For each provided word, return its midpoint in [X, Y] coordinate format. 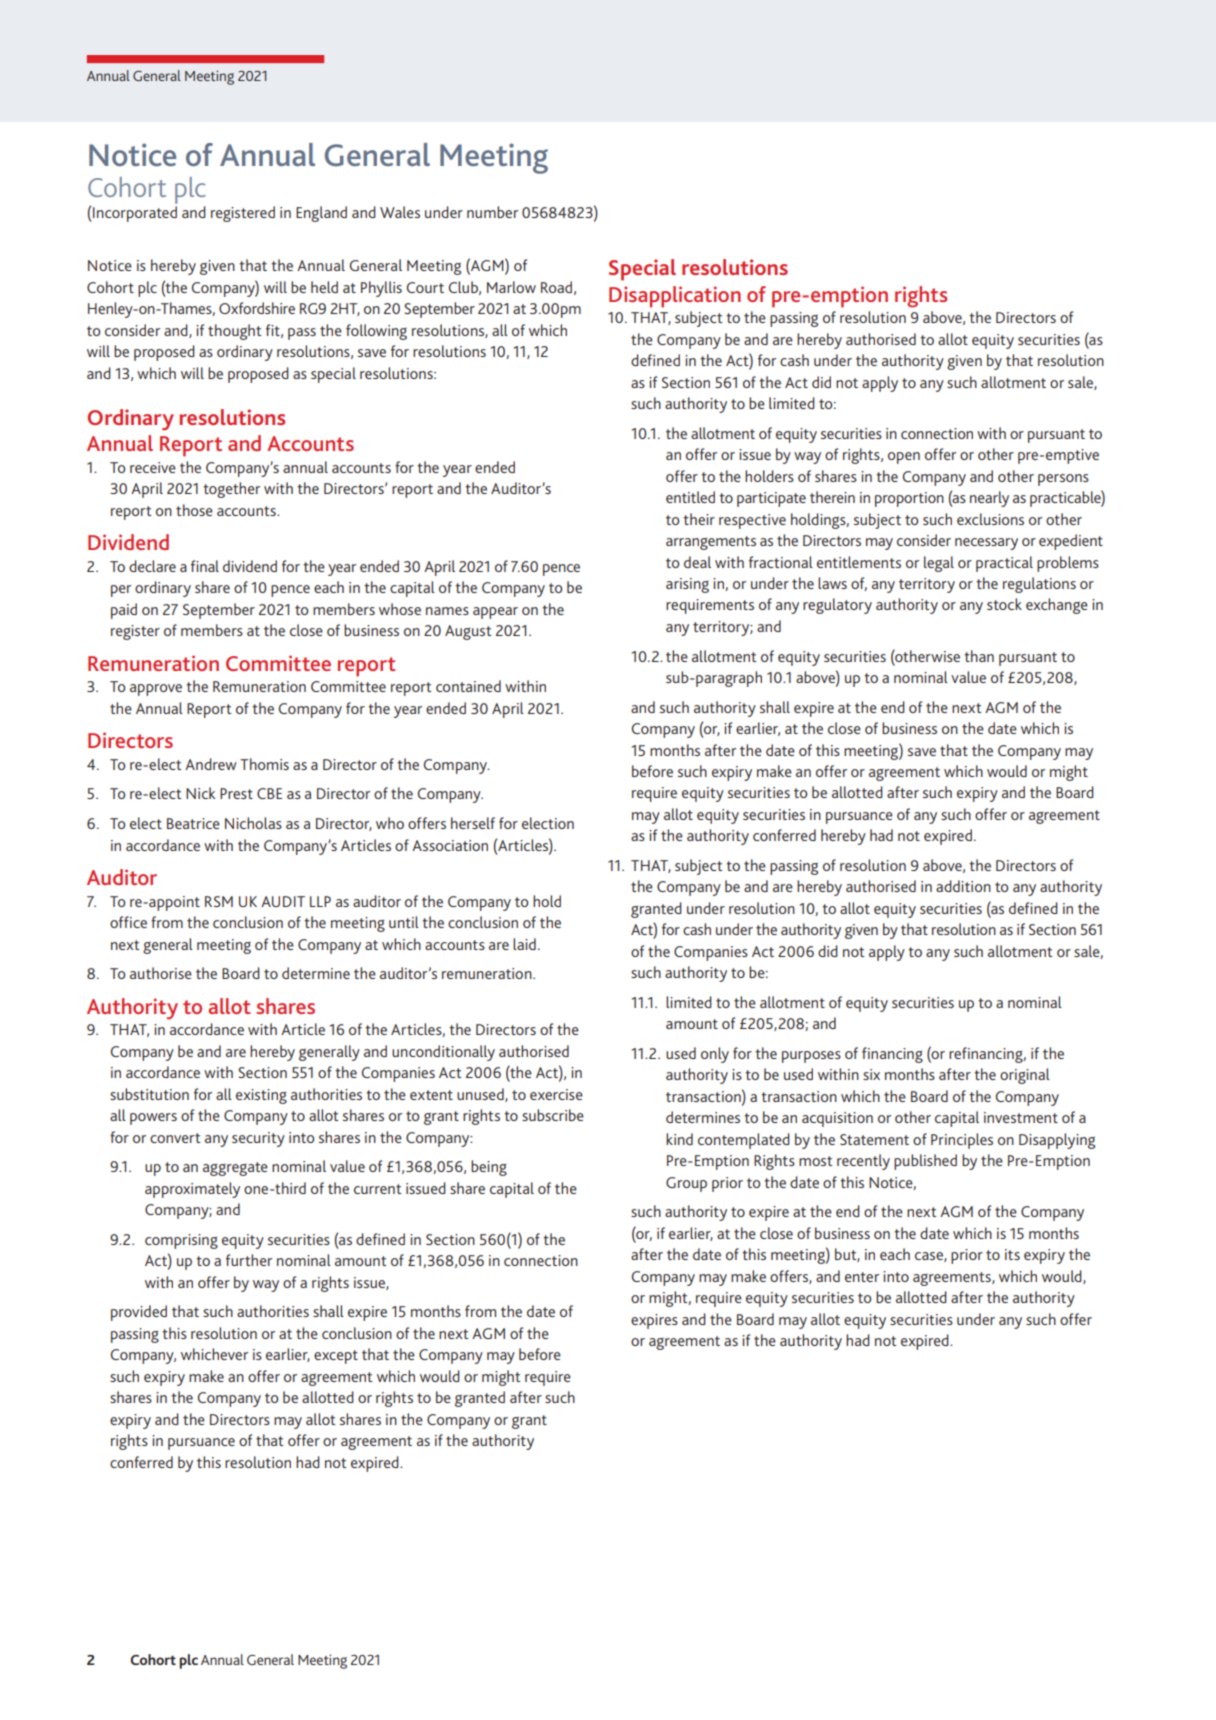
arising [687, 585]
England [321, 214]
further [249, 1260]
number [492, 212]
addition [963, 886]
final [205, 566]
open [904, 458]
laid [524, 944]
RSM [219, 901]
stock [1004, 604]
